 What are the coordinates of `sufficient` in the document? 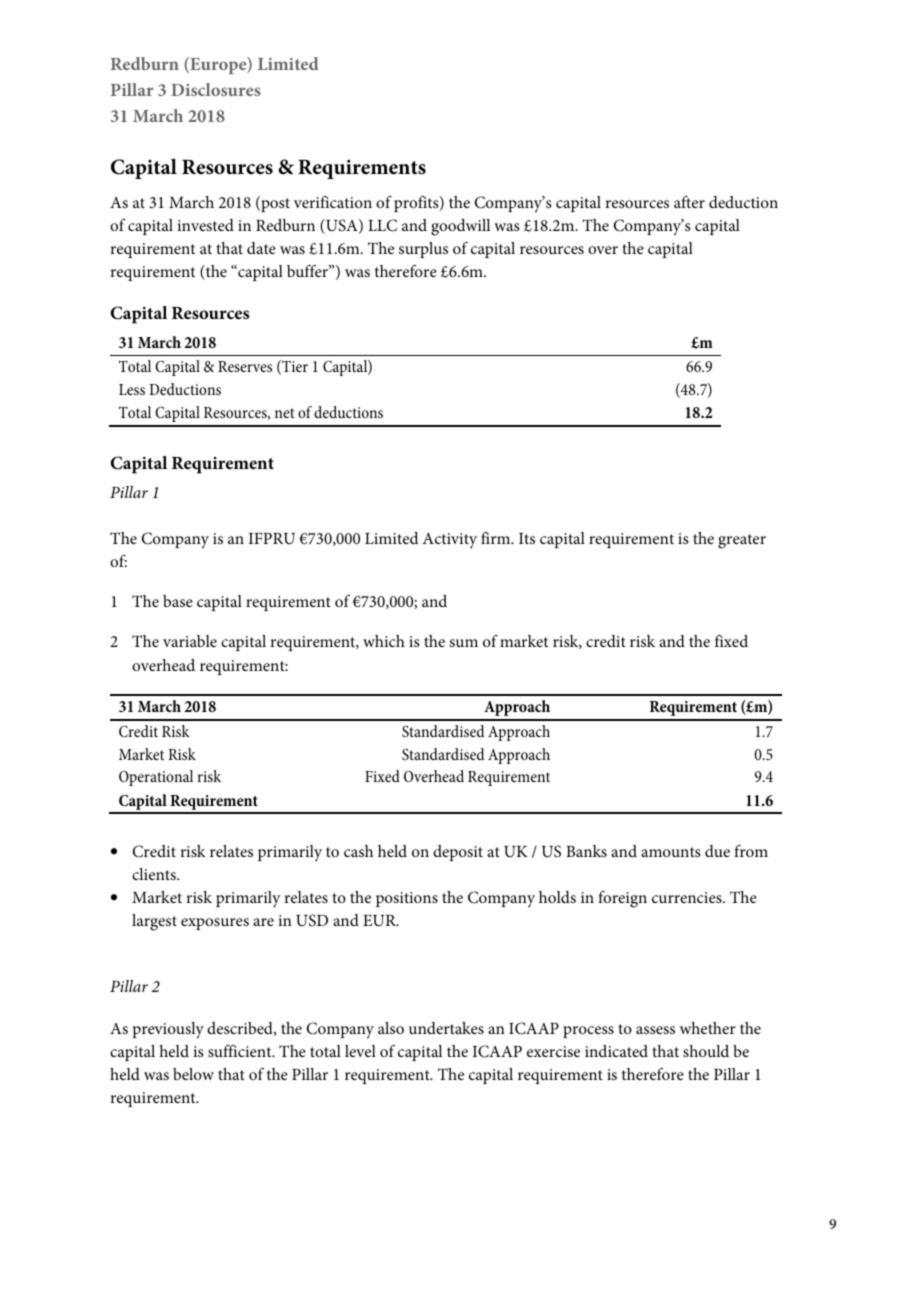 It's located at (241, 1051).
